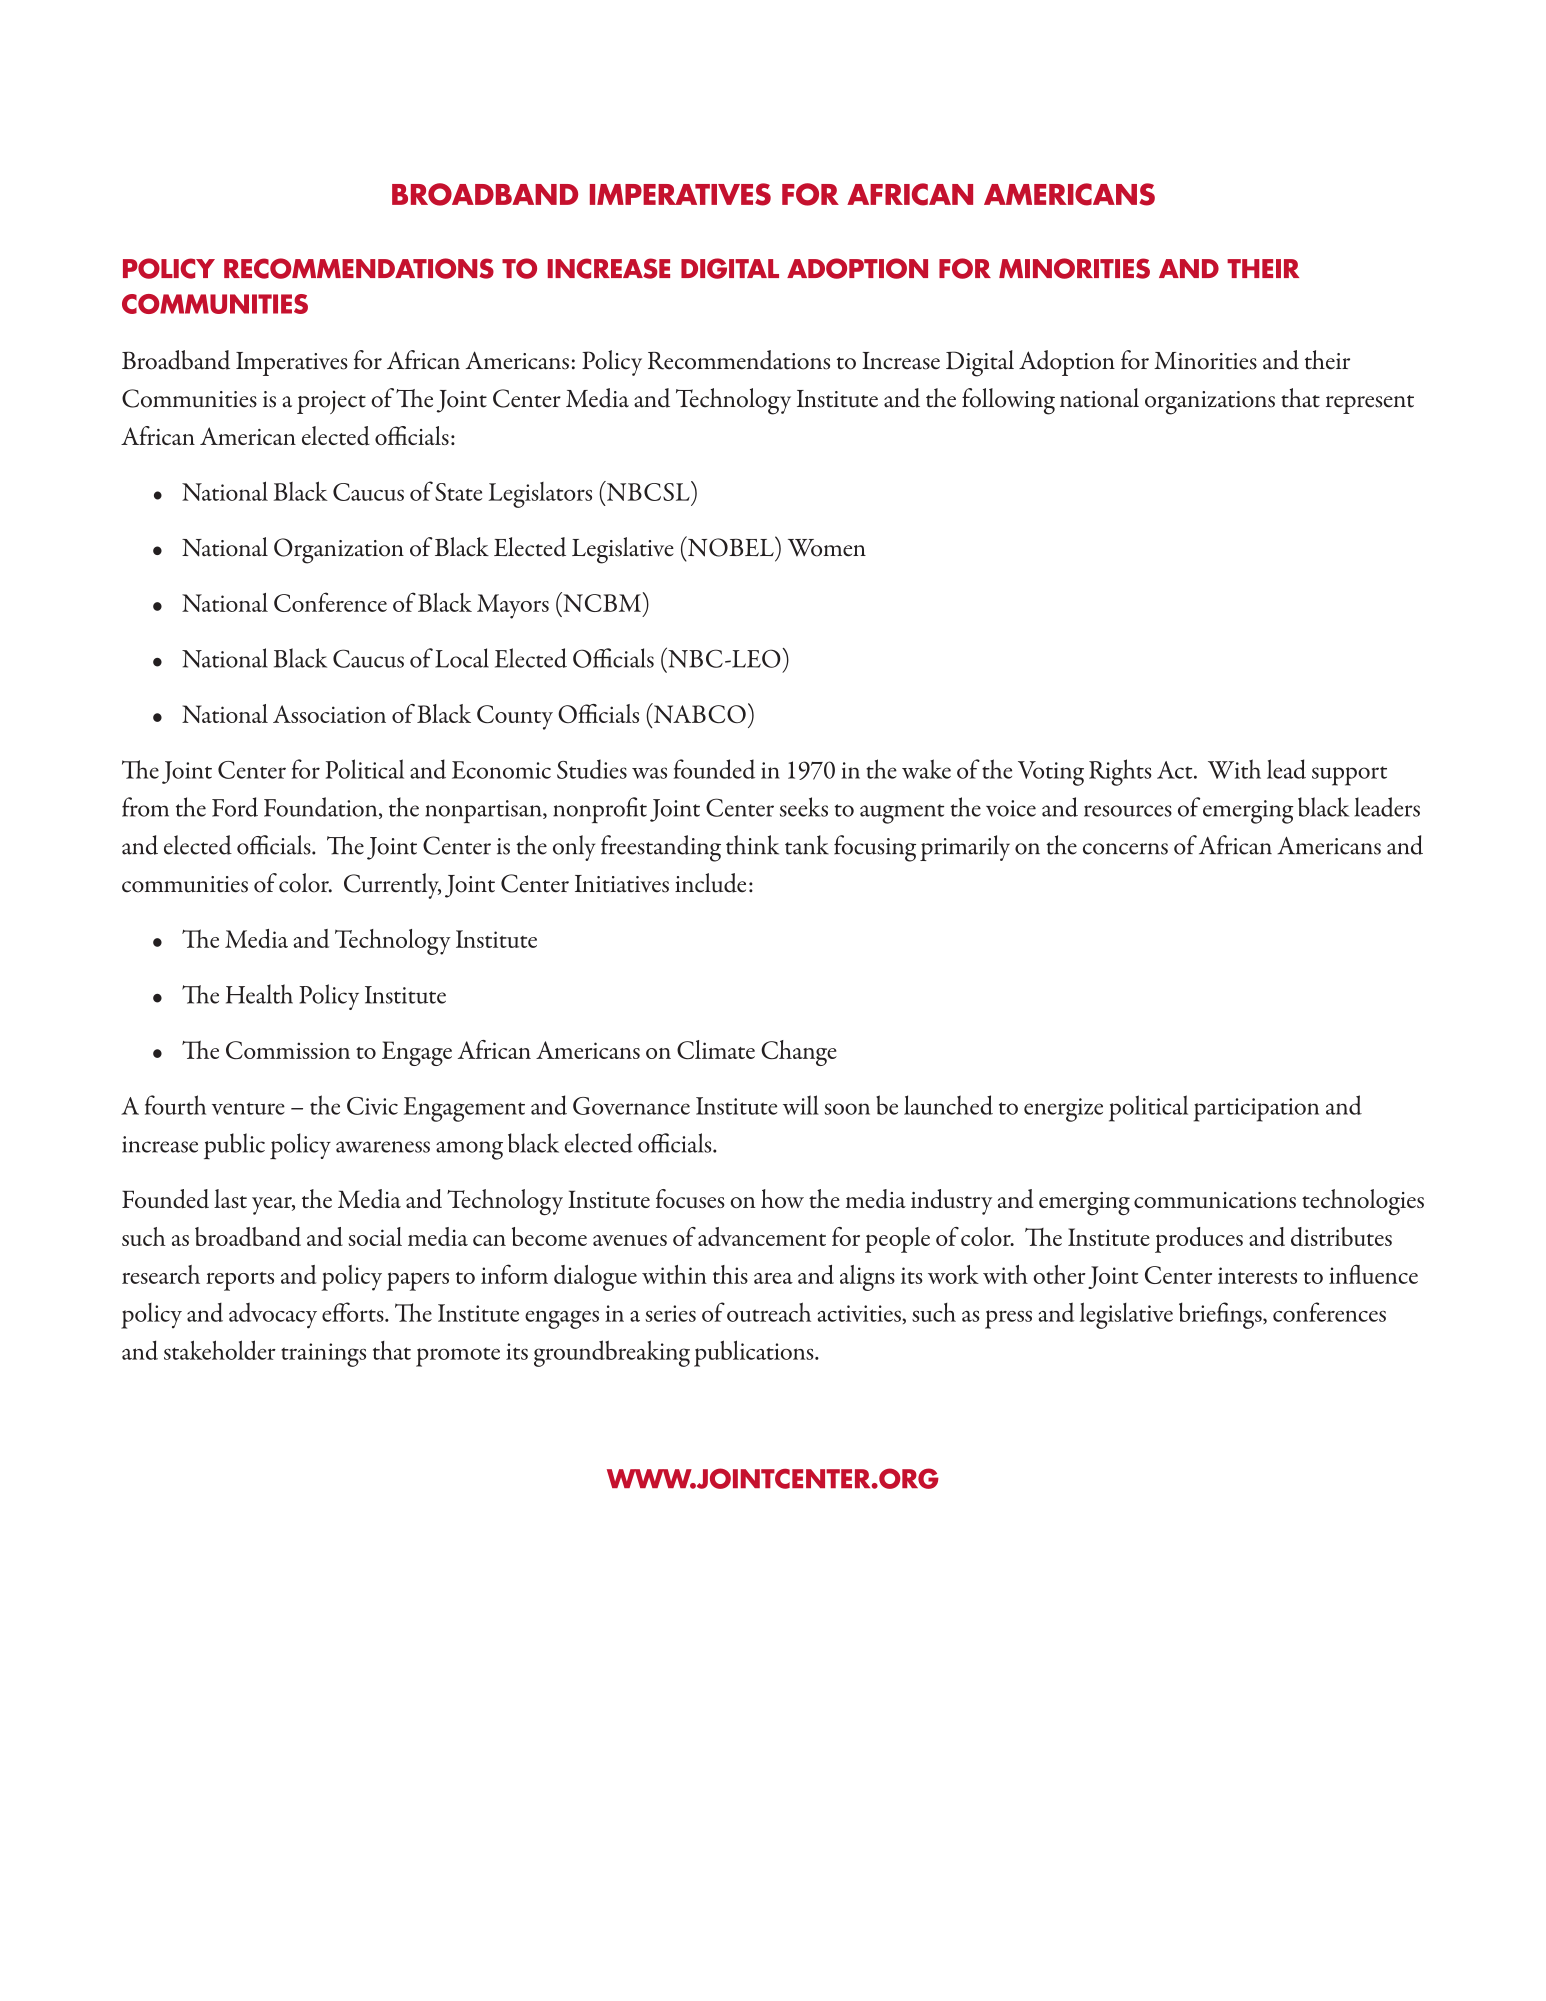 Image resolution: width=1546 pixels, height=2001 pixels. What do you see at coordinates (1128, 811) in the page?
I see `resources` at bounding box center [1128, 811].
